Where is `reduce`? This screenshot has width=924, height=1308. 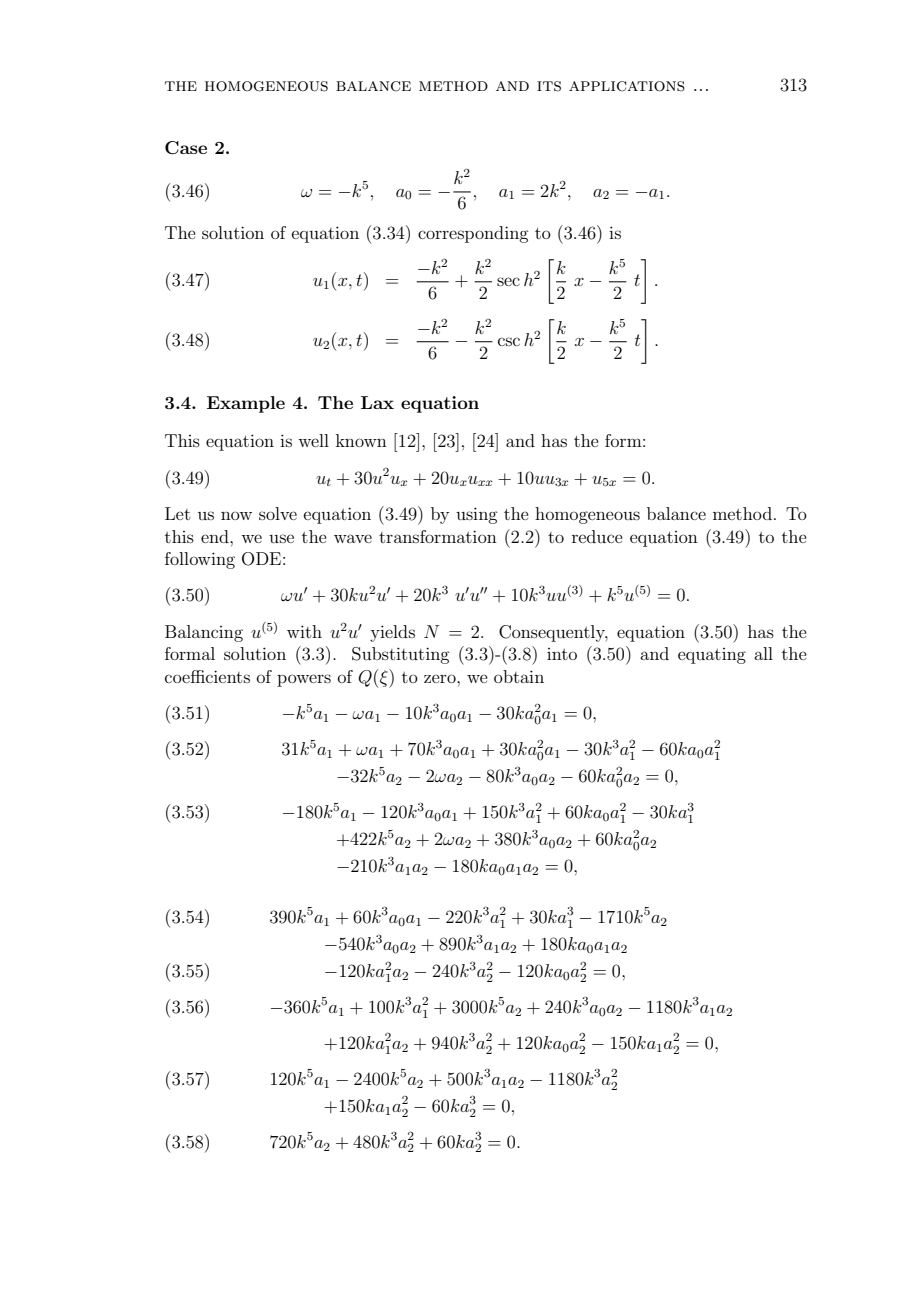
reduce is located at coordinates (597, 536).
